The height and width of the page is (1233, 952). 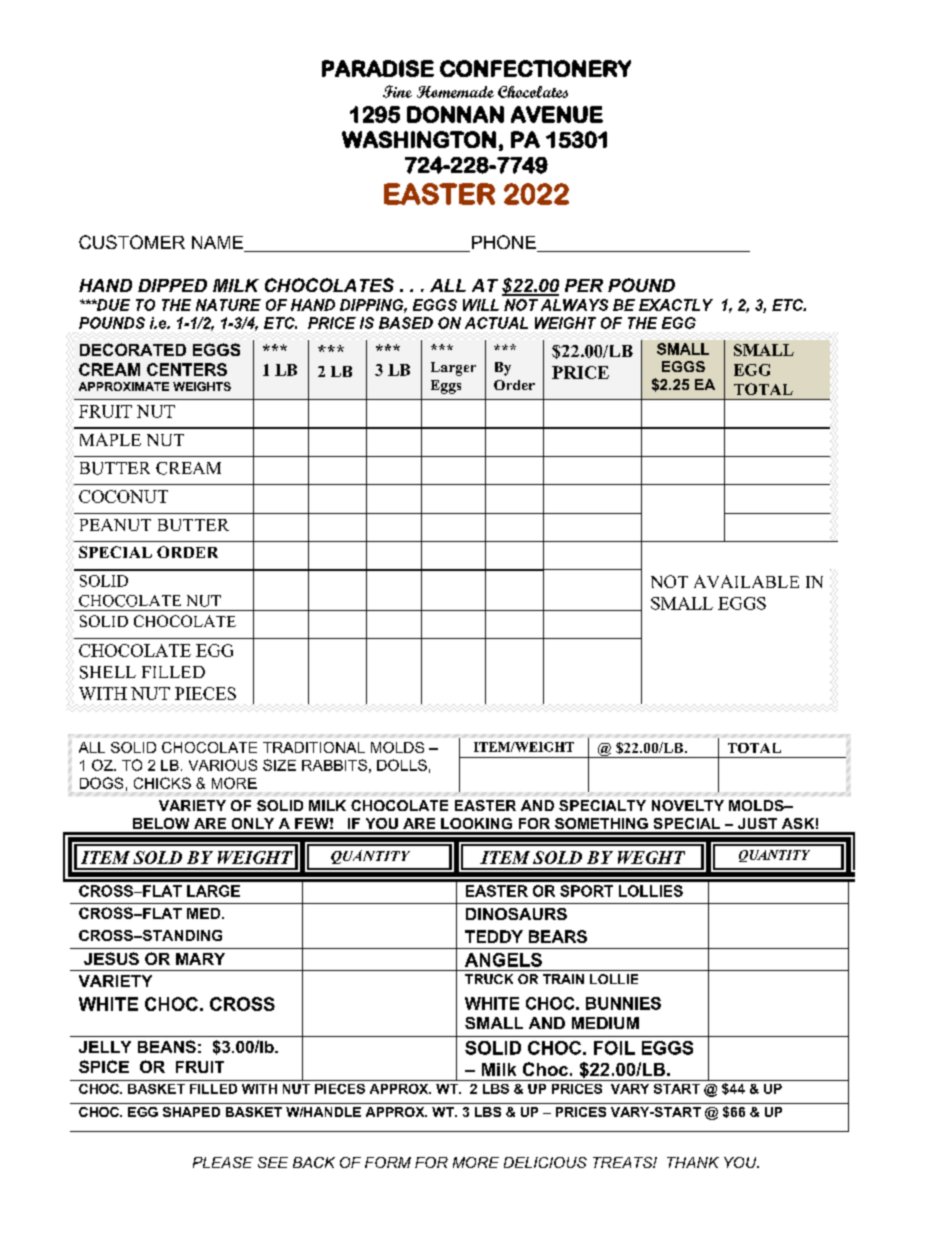 What do you see at coordinates (397, 91) in the page?
I see `Fine` at bounding box center [397, 91].
